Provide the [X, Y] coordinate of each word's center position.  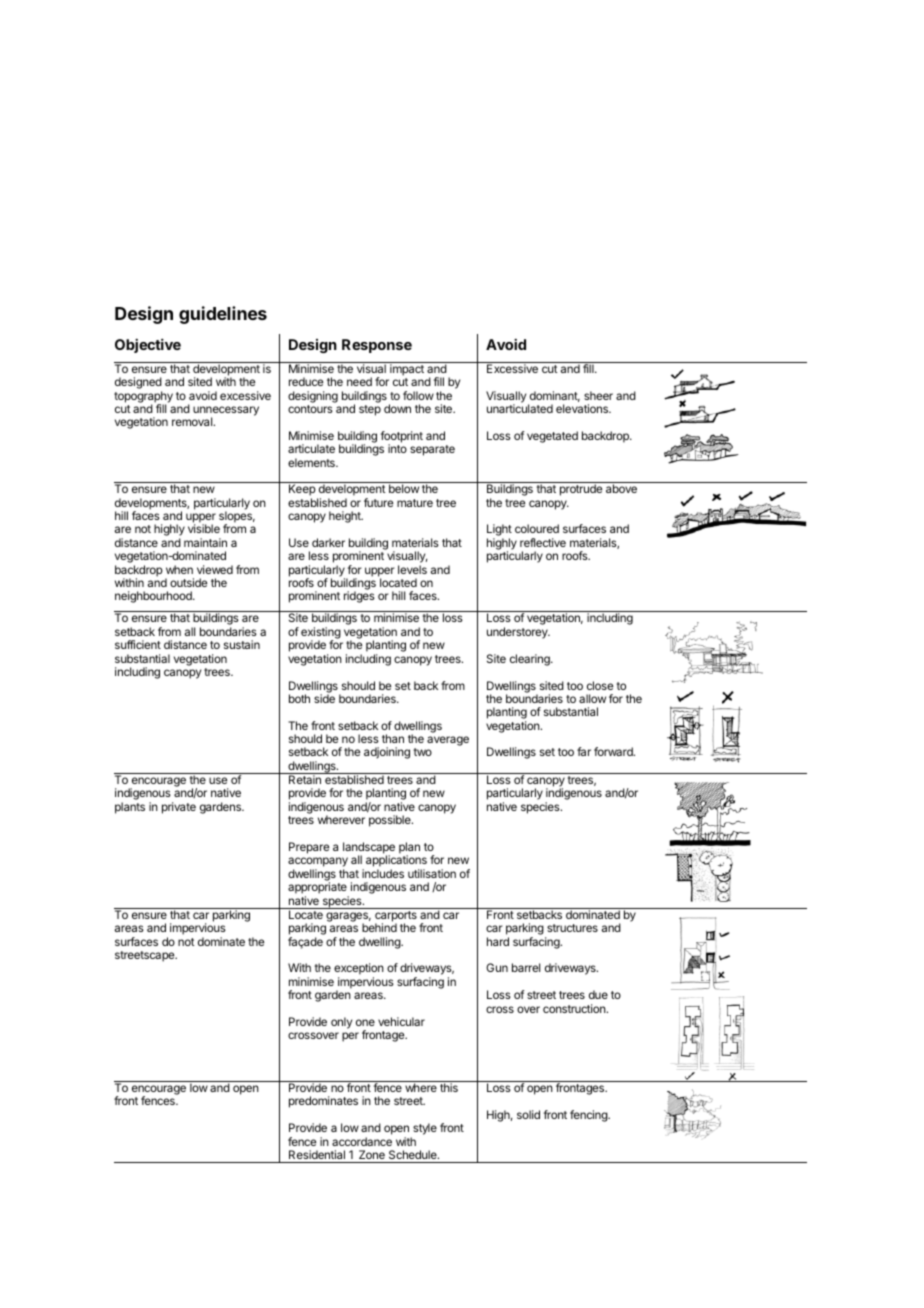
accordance [362, 1141]
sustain [242, 644]
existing [321, 634]
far [584, 751]
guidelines [223, 315]
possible [391, 821]
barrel [526, 967]
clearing [531, 660]
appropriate [318, 889]
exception [359, 970]
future [378, 502]
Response [377, 346]
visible [204, 528]
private [179, 808]
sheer [598, 395]
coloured [537, 528]
